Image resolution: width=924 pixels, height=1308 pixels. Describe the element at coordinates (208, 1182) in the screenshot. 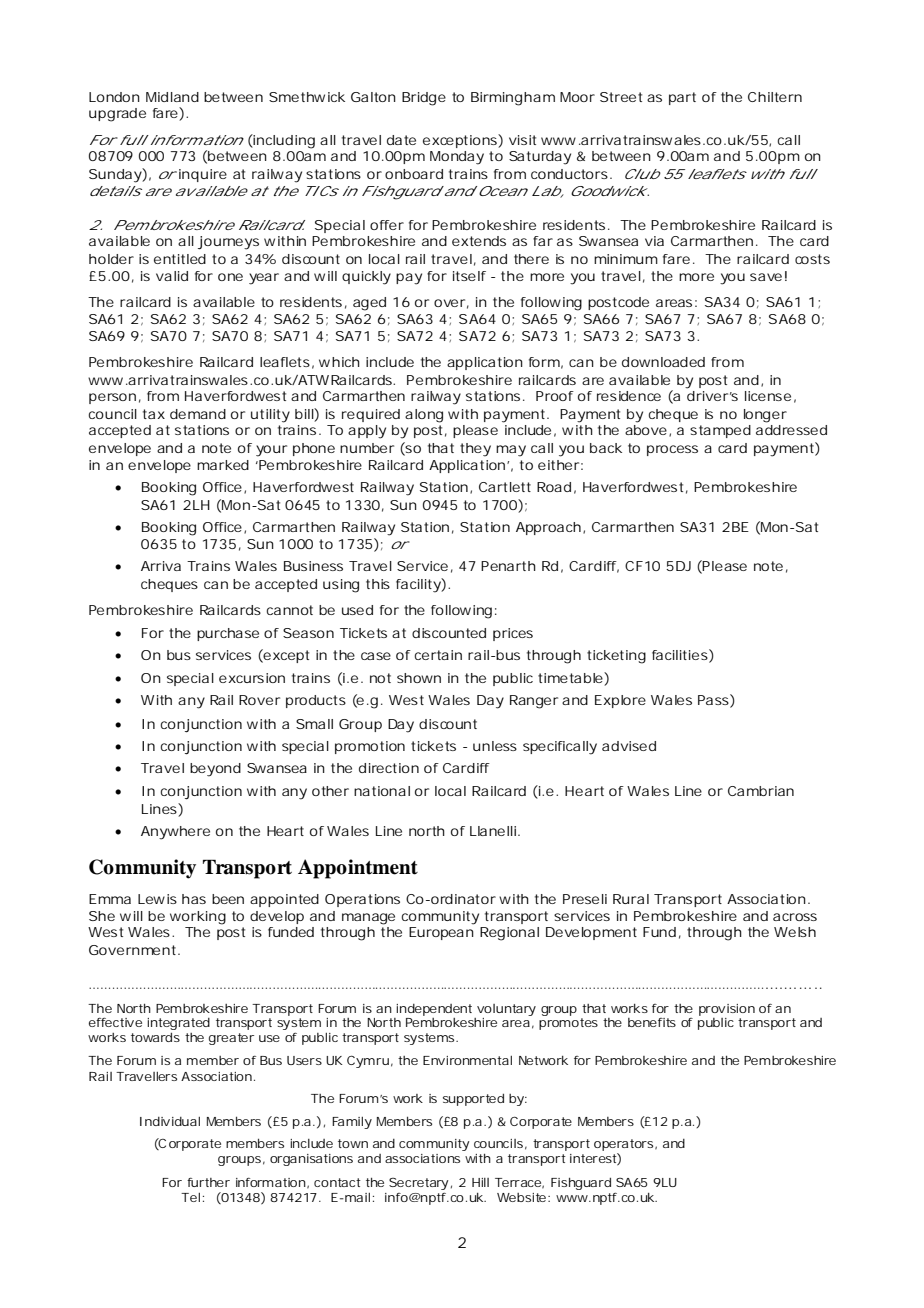

I see `further` at that location.
